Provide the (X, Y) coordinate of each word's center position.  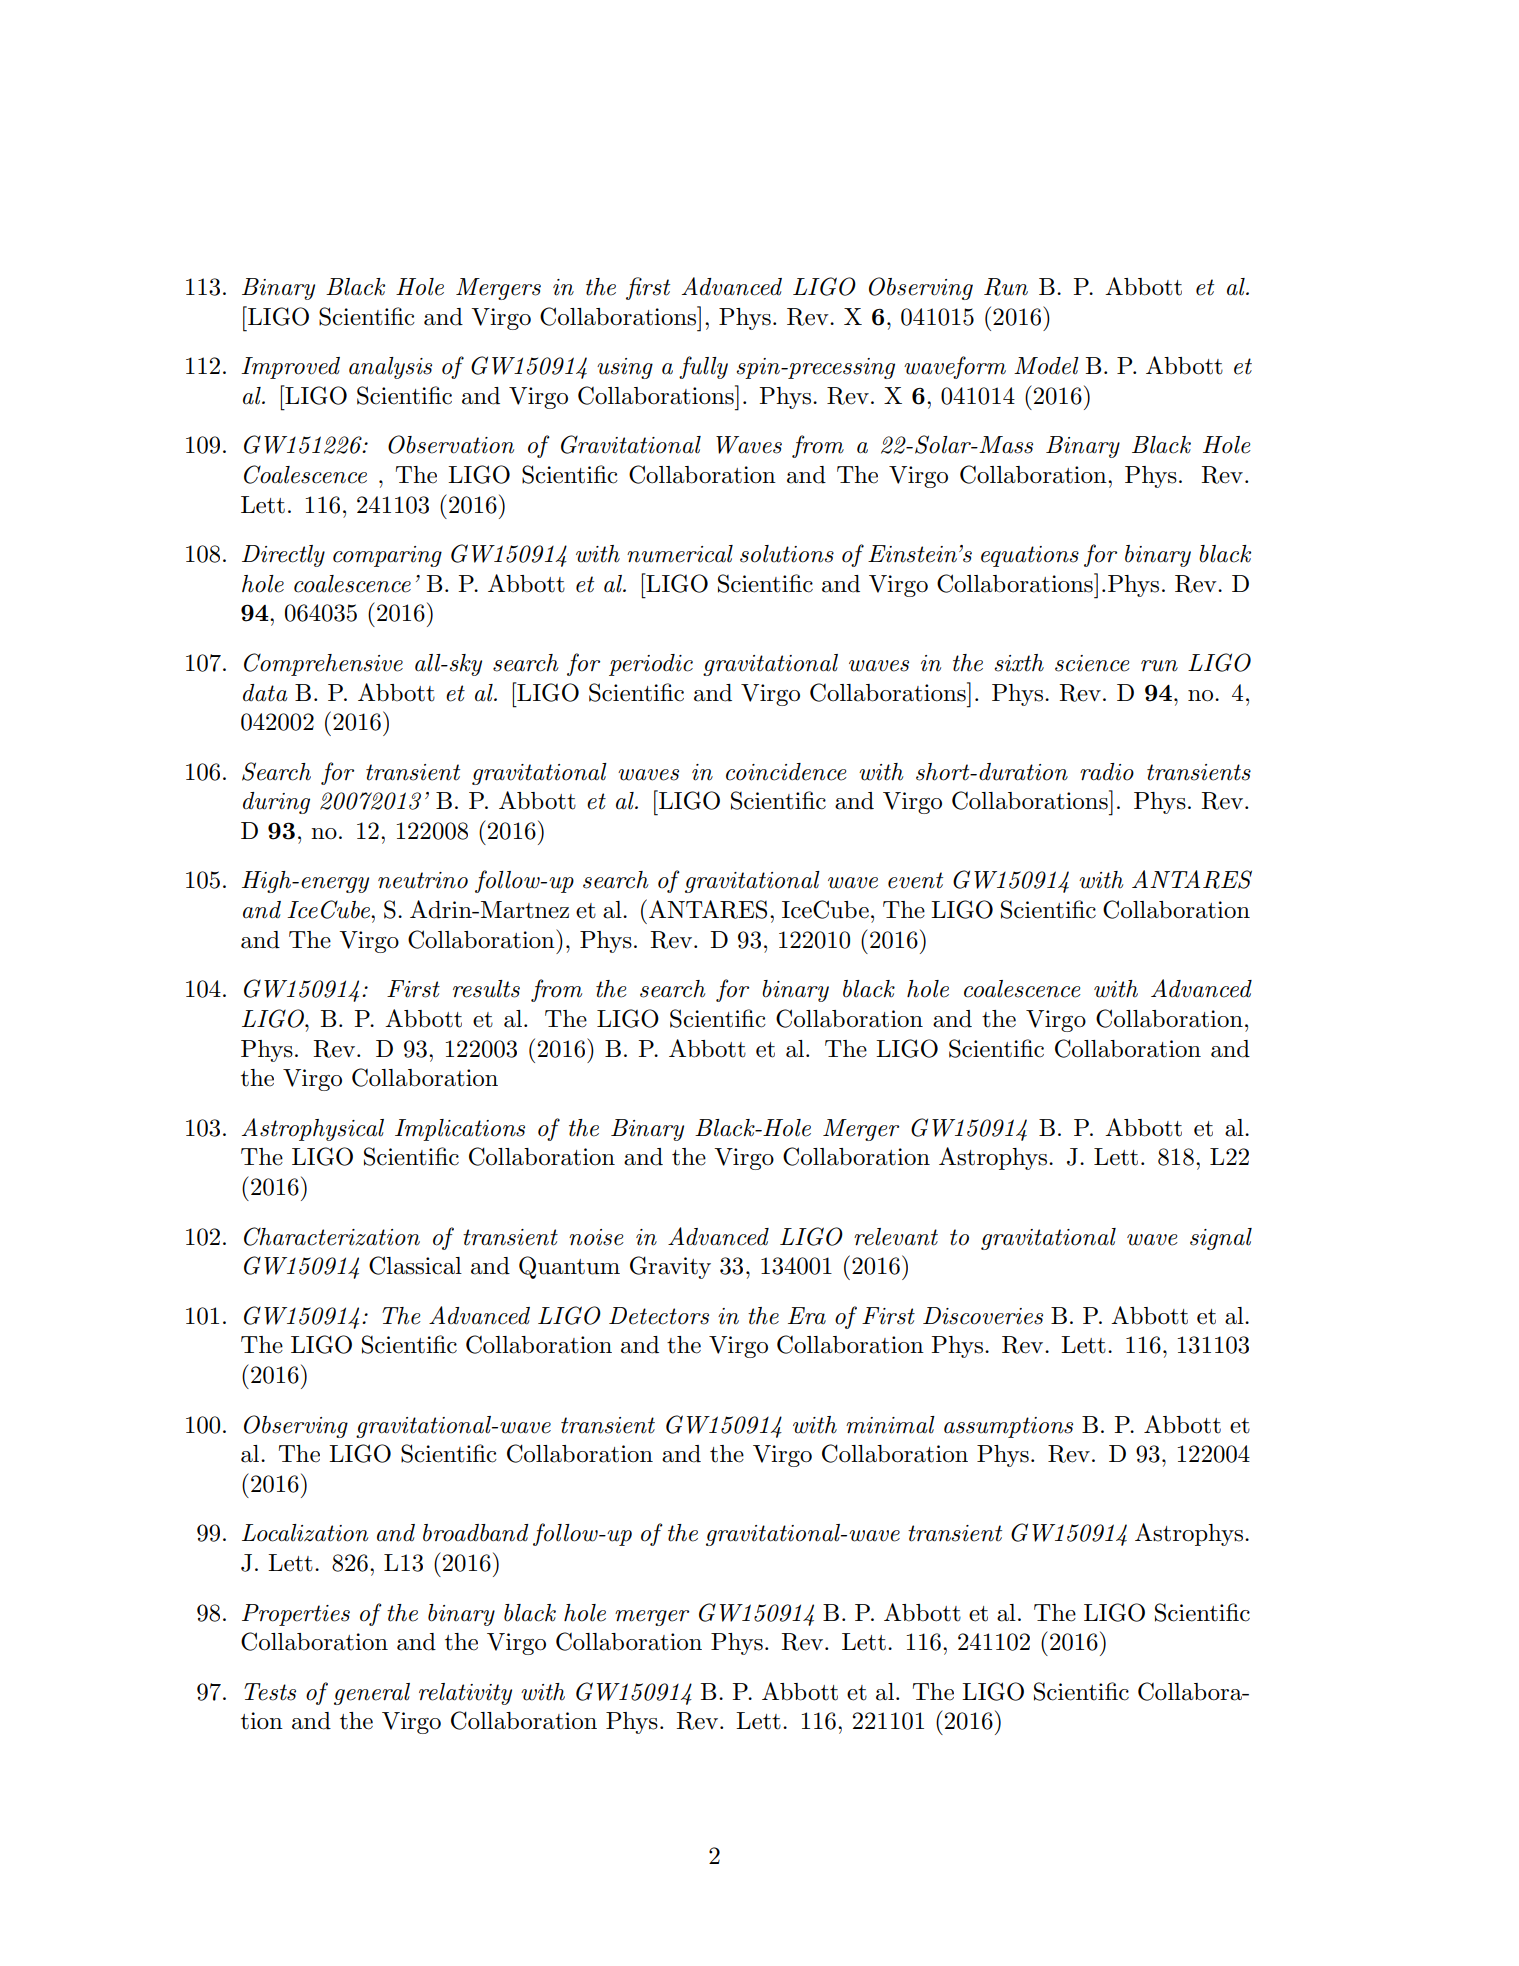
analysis (390, 368)
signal (1221, 1239)
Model (1046, 366)
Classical (415, 1265)
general (372, 1694)
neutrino (423, 880)
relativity (465, 1694)
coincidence (786, 772)
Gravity (670, 1267)
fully (703, 367)
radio (1107, 772)
